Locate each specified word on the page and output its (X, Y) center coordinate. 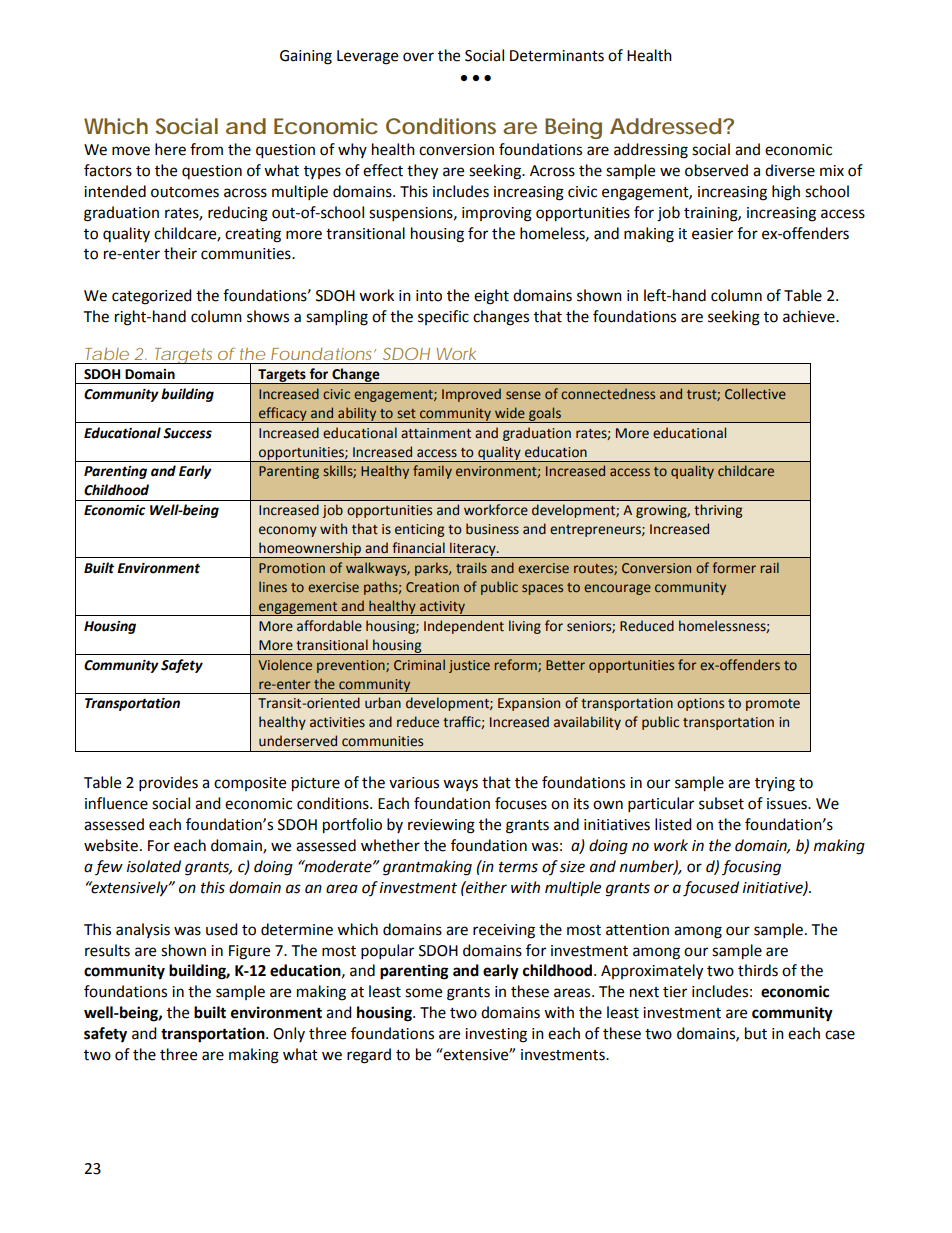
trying (775, 784)
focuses (521, 803)
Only (289, 1034)
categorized (152, 297)
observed (716, 170)
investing (496, 1035)
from (206, 149)
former (734, 567)
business (492, 529)
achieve (810, 316)
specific (443, 317)
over (418, 57)
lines (273, 586)
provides (168, 784)
